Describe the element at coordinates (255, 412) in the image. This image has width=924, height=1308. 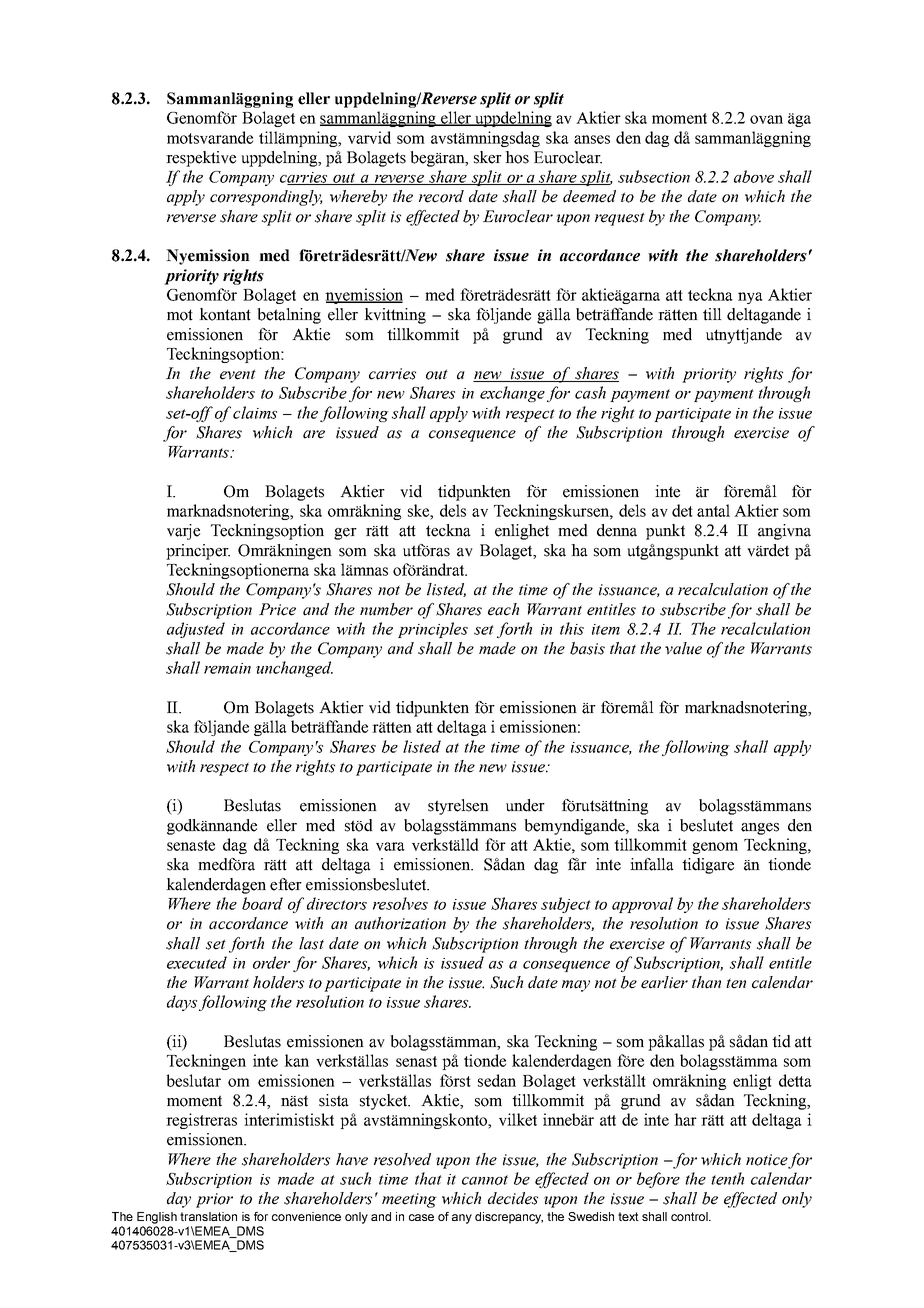
I see `claims` at that location.
